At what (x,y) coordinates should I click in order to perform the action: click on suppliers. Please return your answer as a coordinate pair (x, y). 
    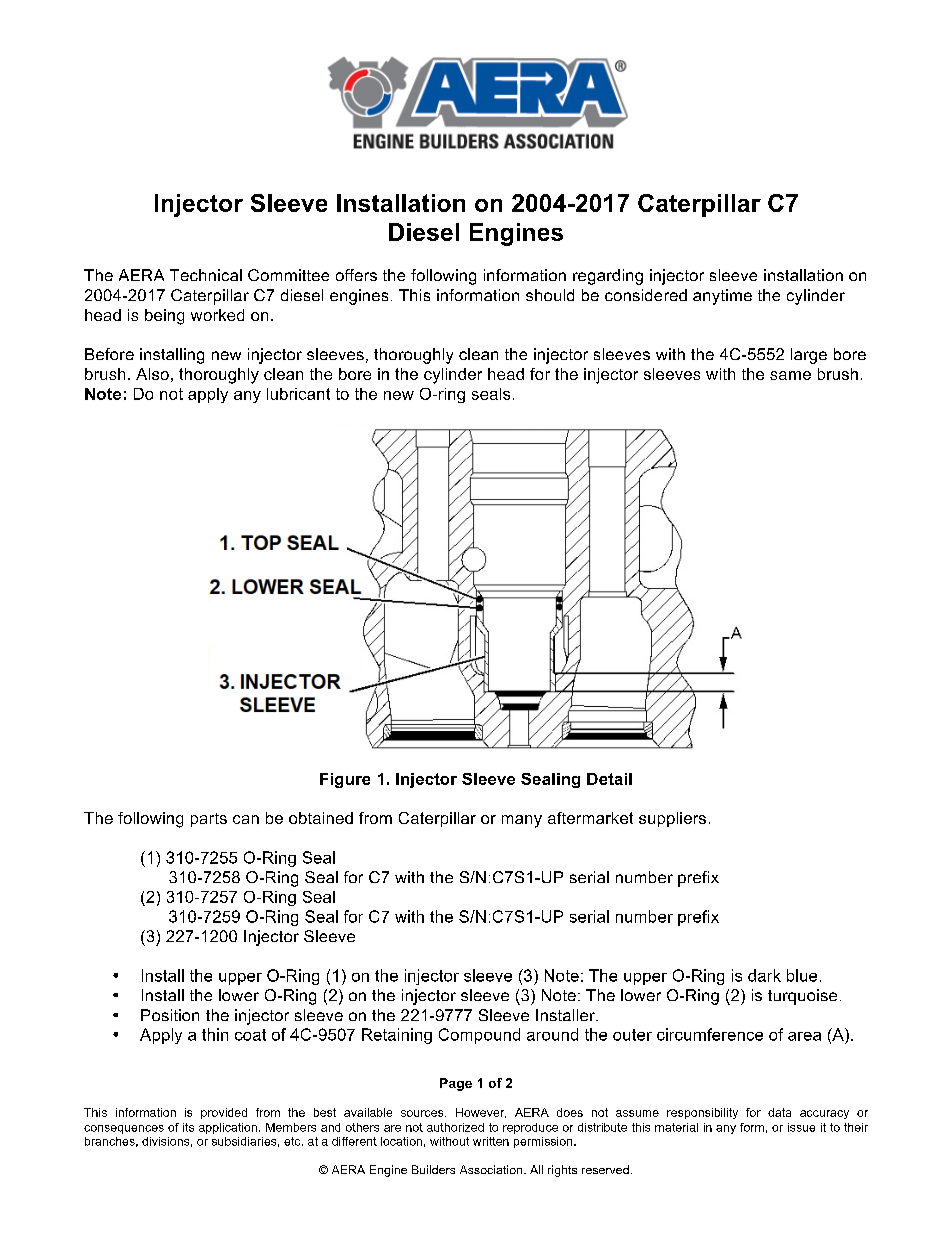
    Looking at the image, I should click on (672, 819).
